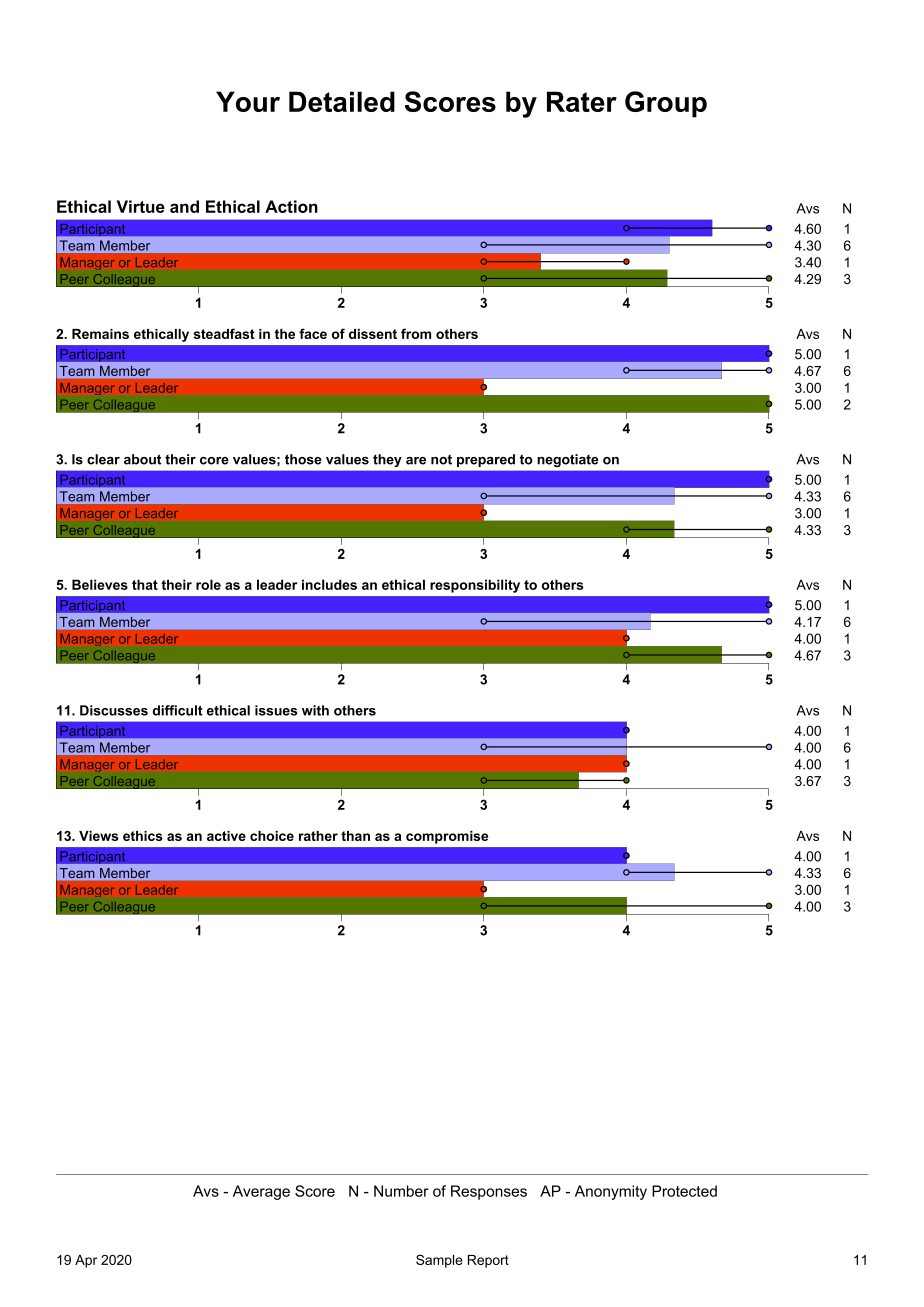 The height and width of the document is (1307, 924). I want to click on Number, so click(401, 1191).
